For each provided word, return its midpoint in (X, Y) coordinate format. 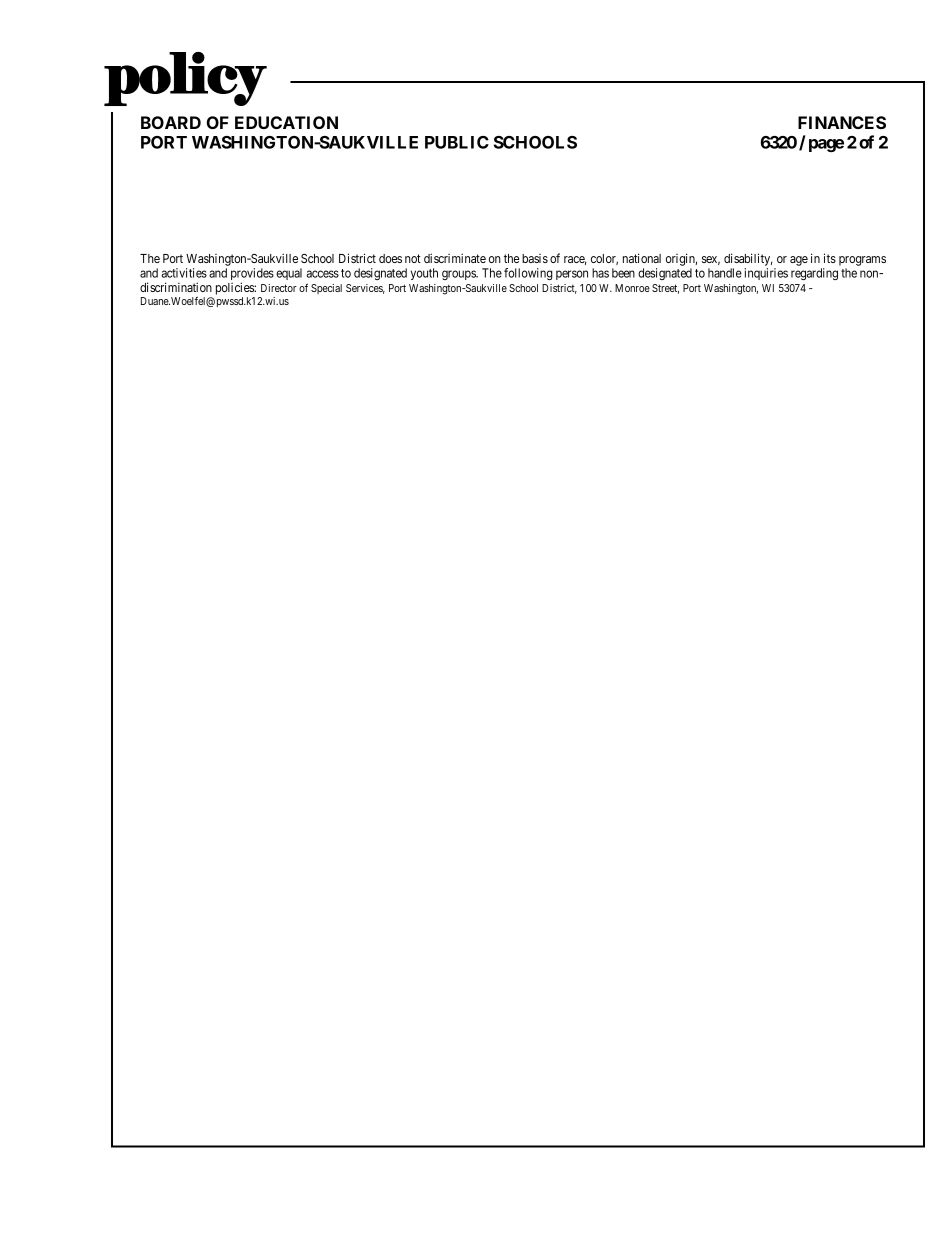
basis (535, 258)
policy (185, 79)
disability (748, 261)
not (413, 258)
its (830, 258)
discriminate (455, 258)
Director (279, 288)
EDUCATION (286, 122)
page (826, 145)
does (390, 258)
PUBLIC (457, 142)
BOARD (171, 122)
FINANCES (842, 122)
